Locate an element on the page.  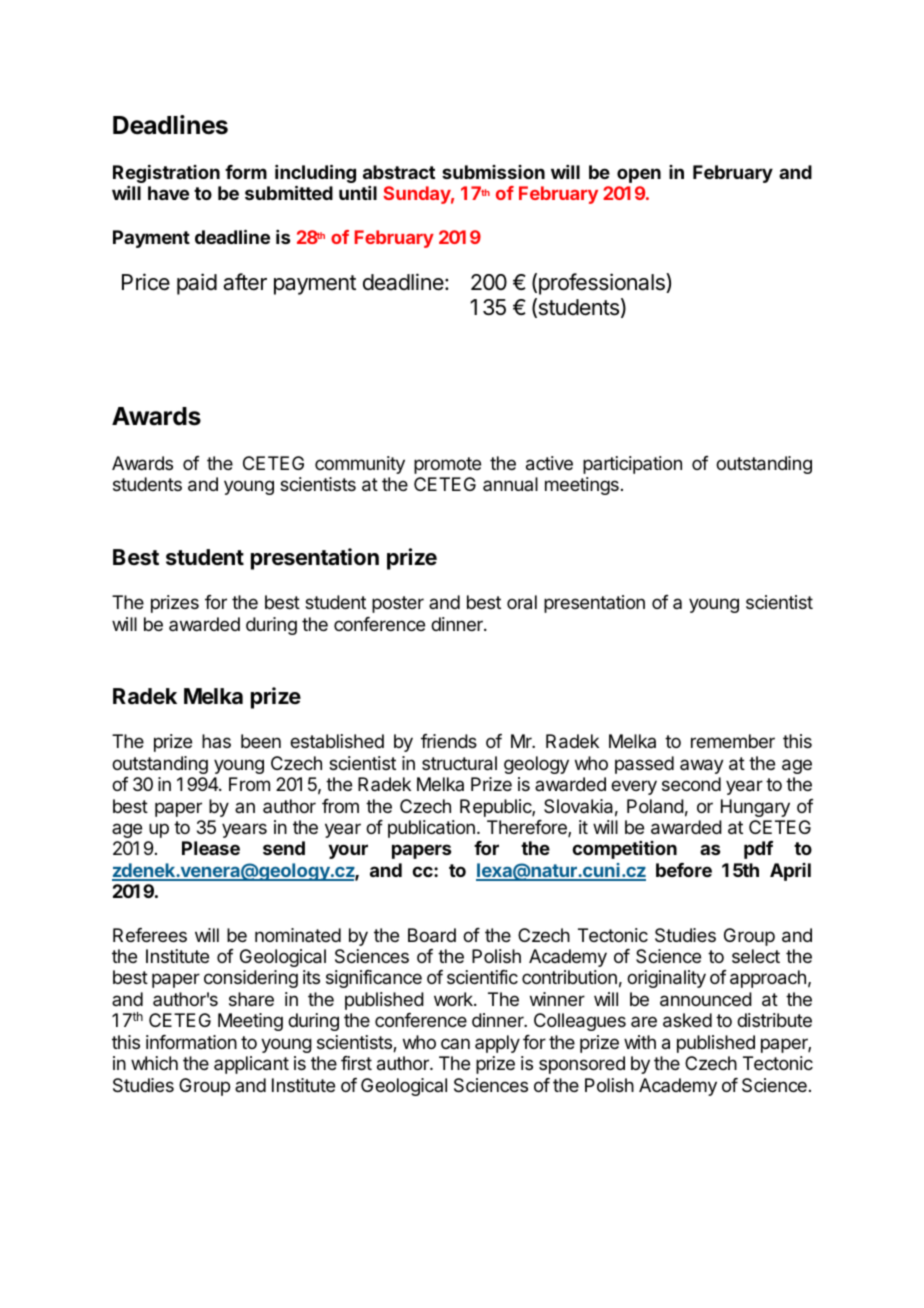
applicant is located at coordinates (251, 1065).
